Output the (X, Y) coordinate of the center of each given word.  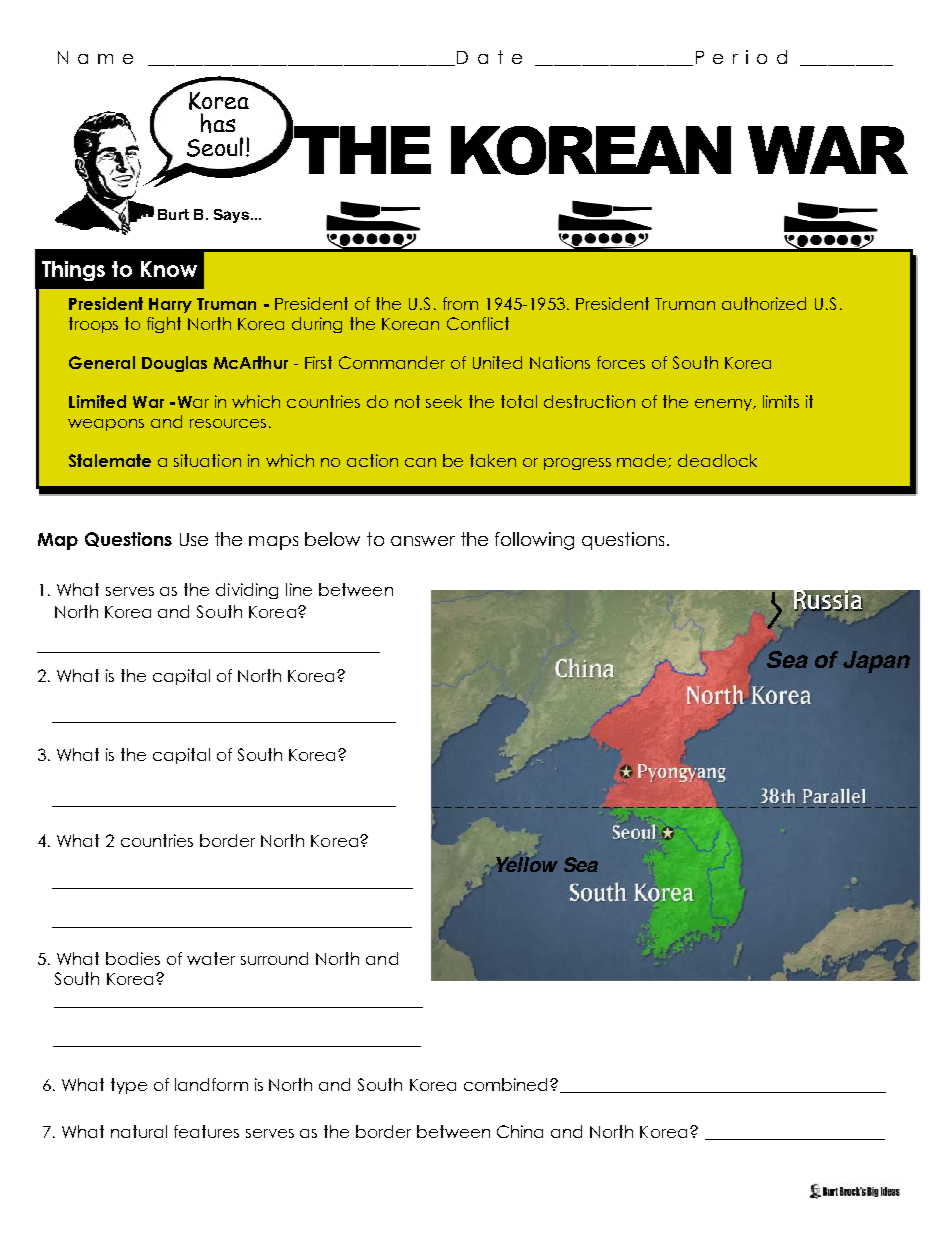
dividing (247, 591)
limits (781, 401)
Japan (876, 662)
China (520, 1131)
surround (274, 958)
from (460, 303)
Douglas (174, 364)
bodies (133, 958)
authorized (764, 303)
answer (423, 541)
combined (505, 1084)
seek (444, 401)
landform (211, 1084)
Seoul (215, 147)
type (129, 1086)
